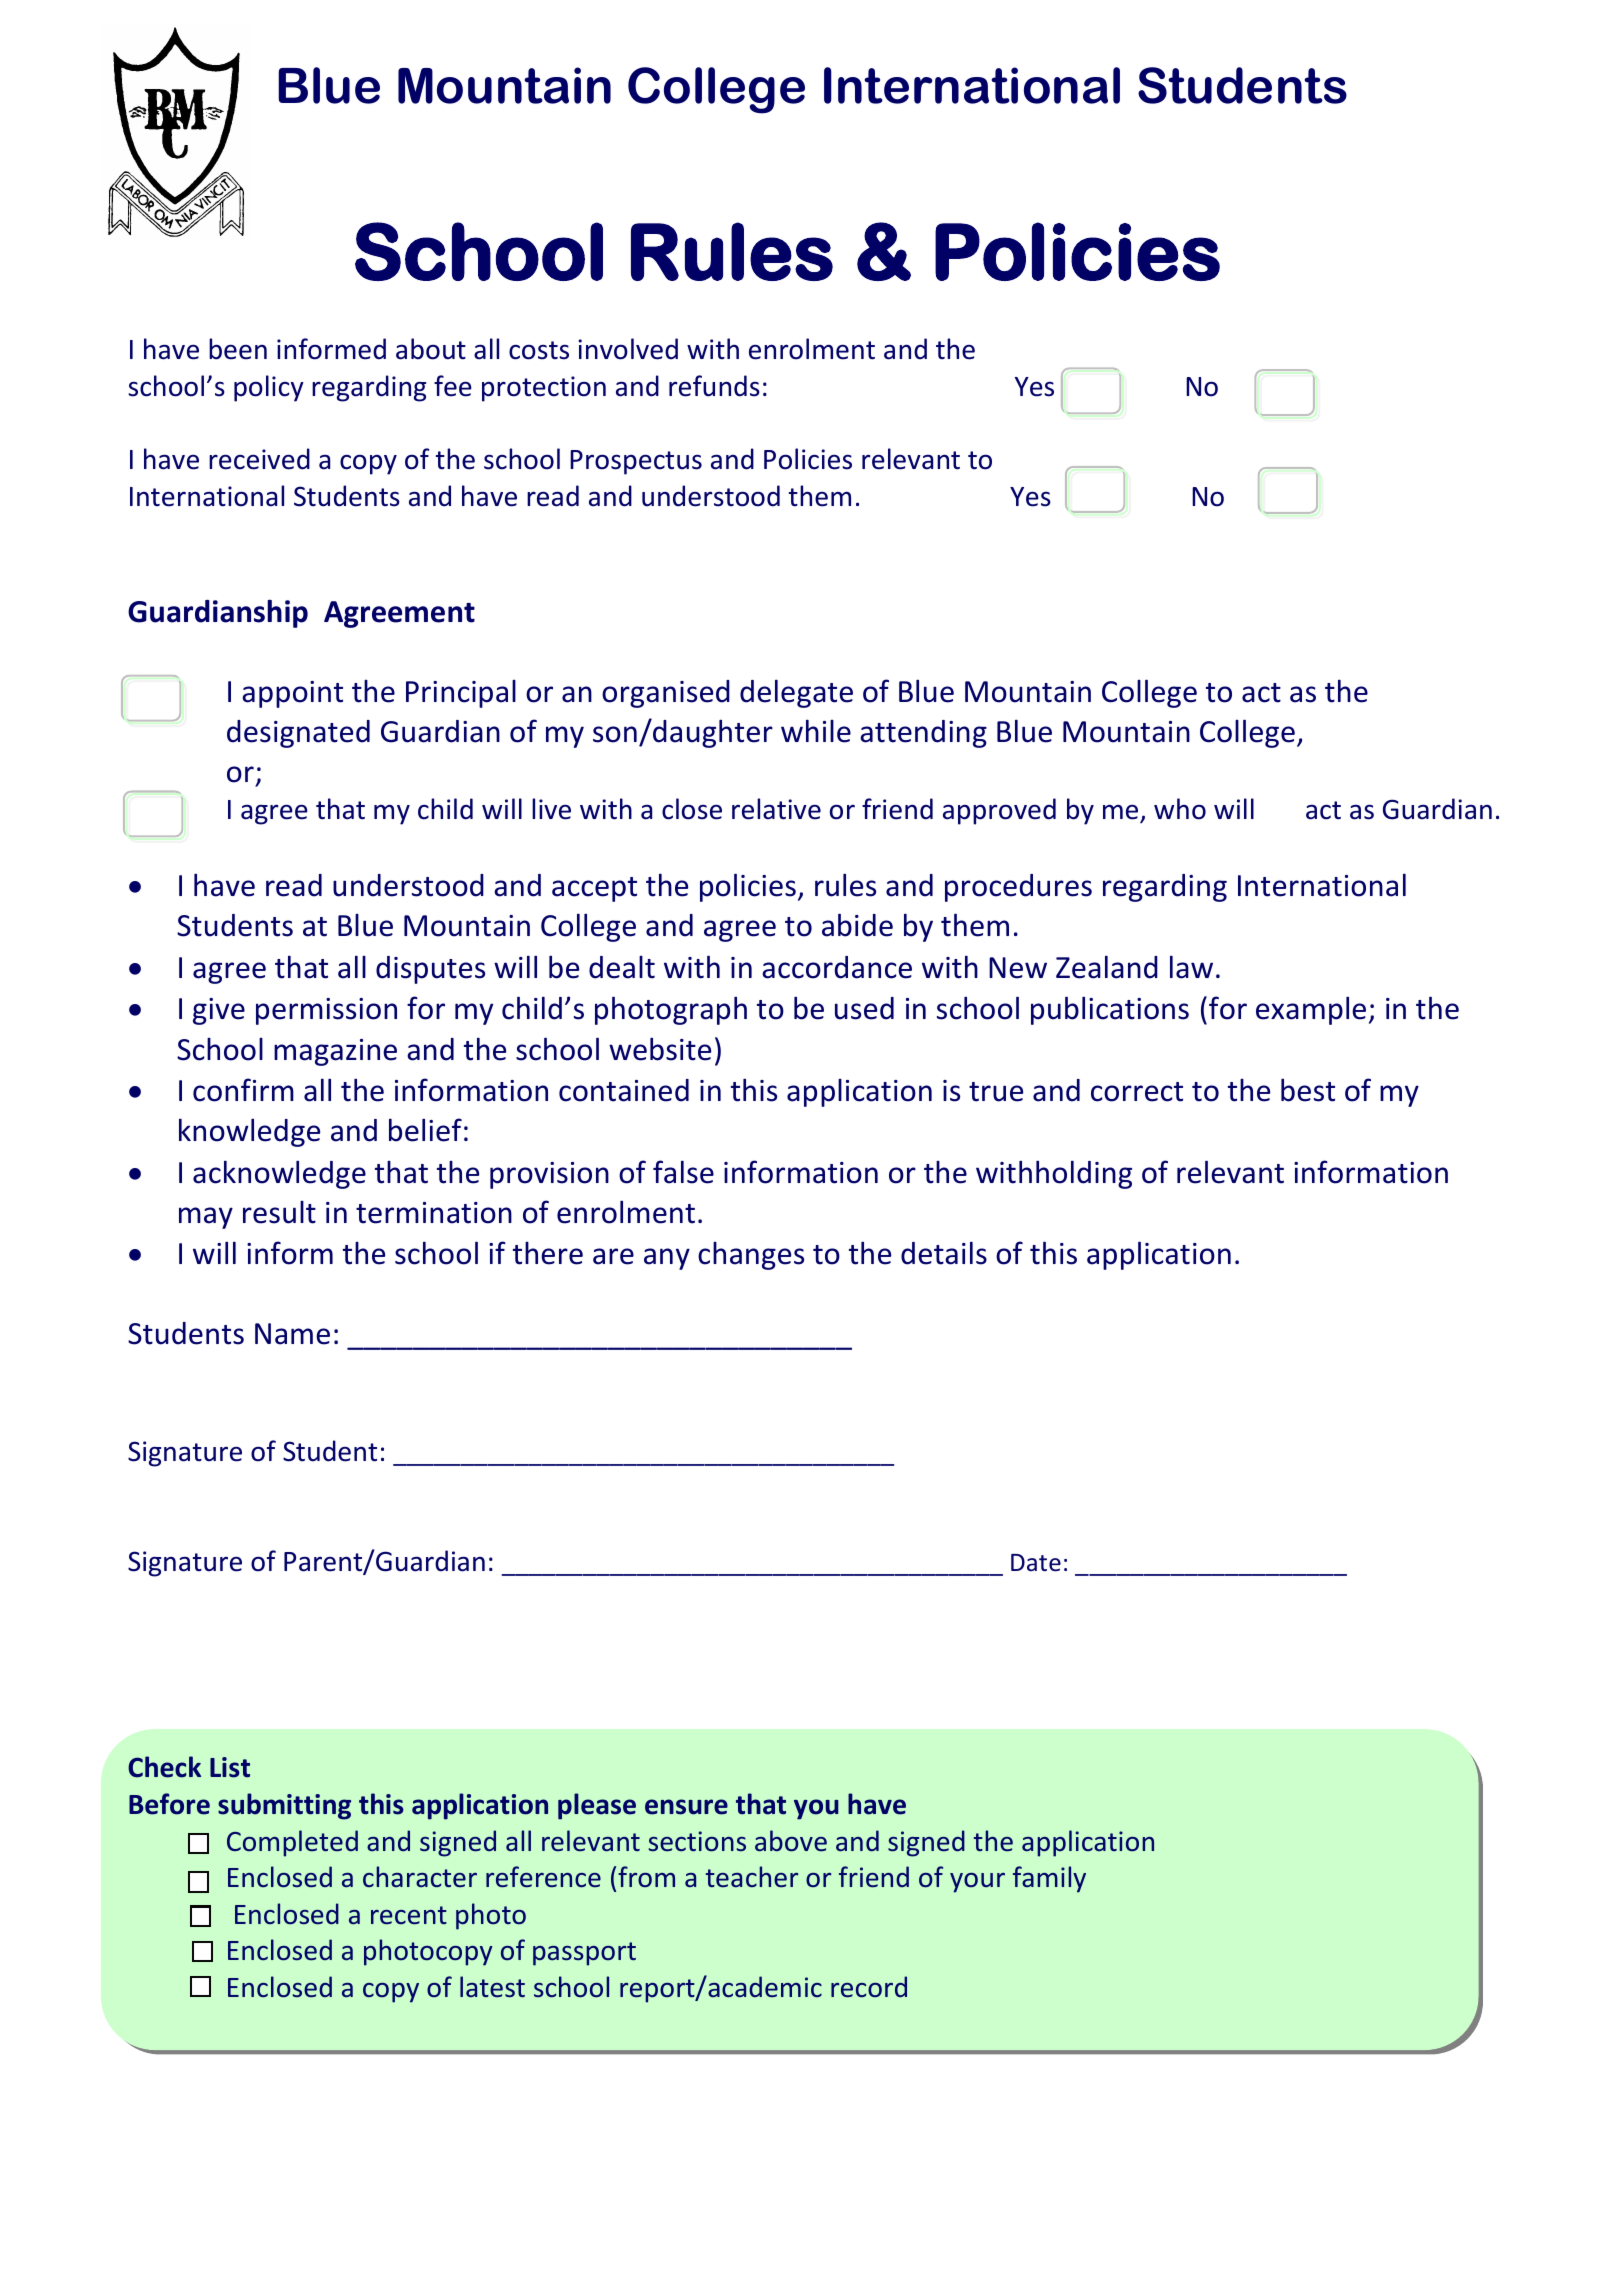 Image resolution: width=1622 pixels, height=2295 pixels. I want to click on recent, so click(409, 1915).
